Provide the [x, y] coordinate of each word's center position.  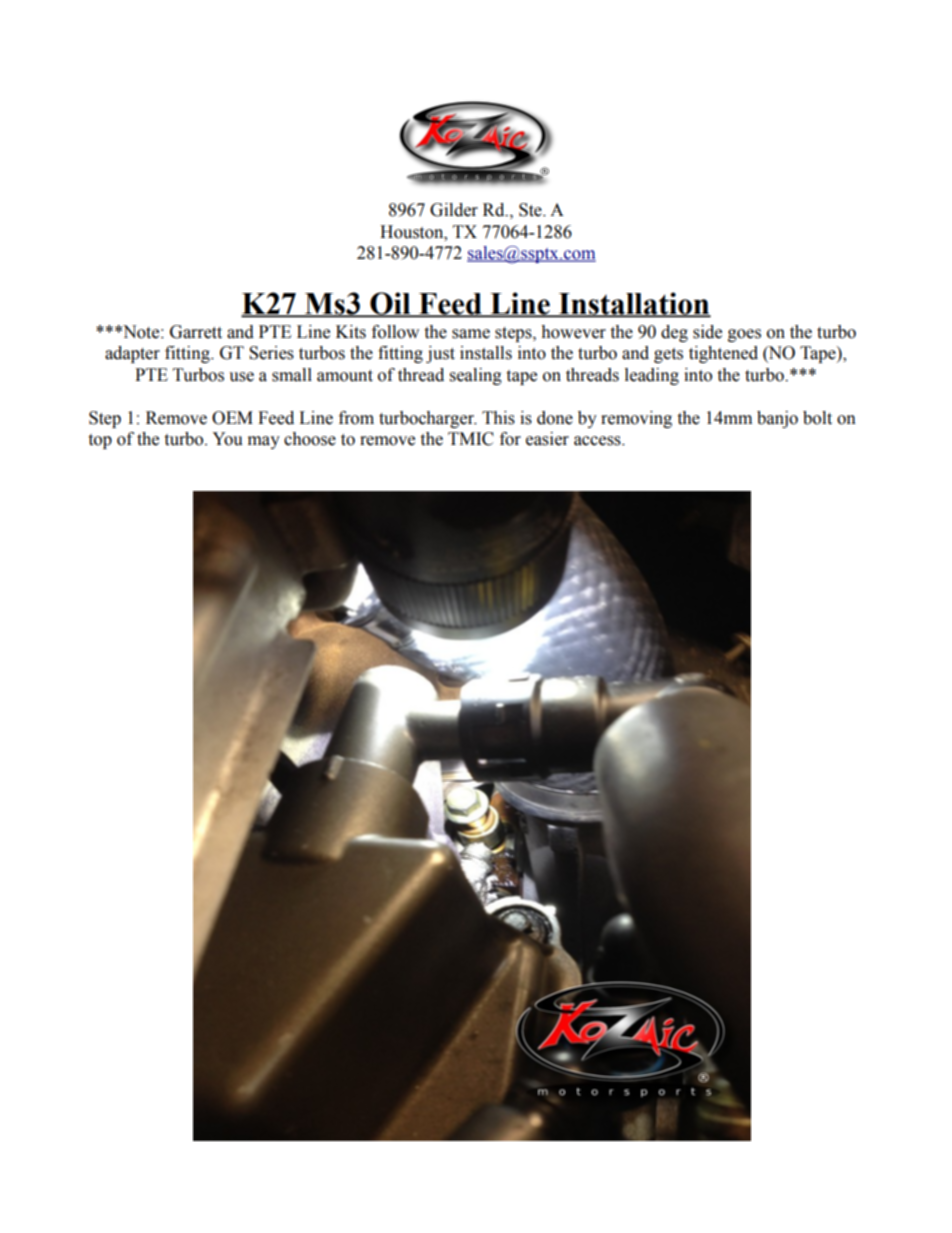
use [241, 377]
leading [652, 376]
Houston [413, 232]
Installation [634, 304]
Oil [390, 304]
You [227, 439]
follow [395, 332]
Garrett [196, 332]
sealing [476, 376]
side [707, 332]
